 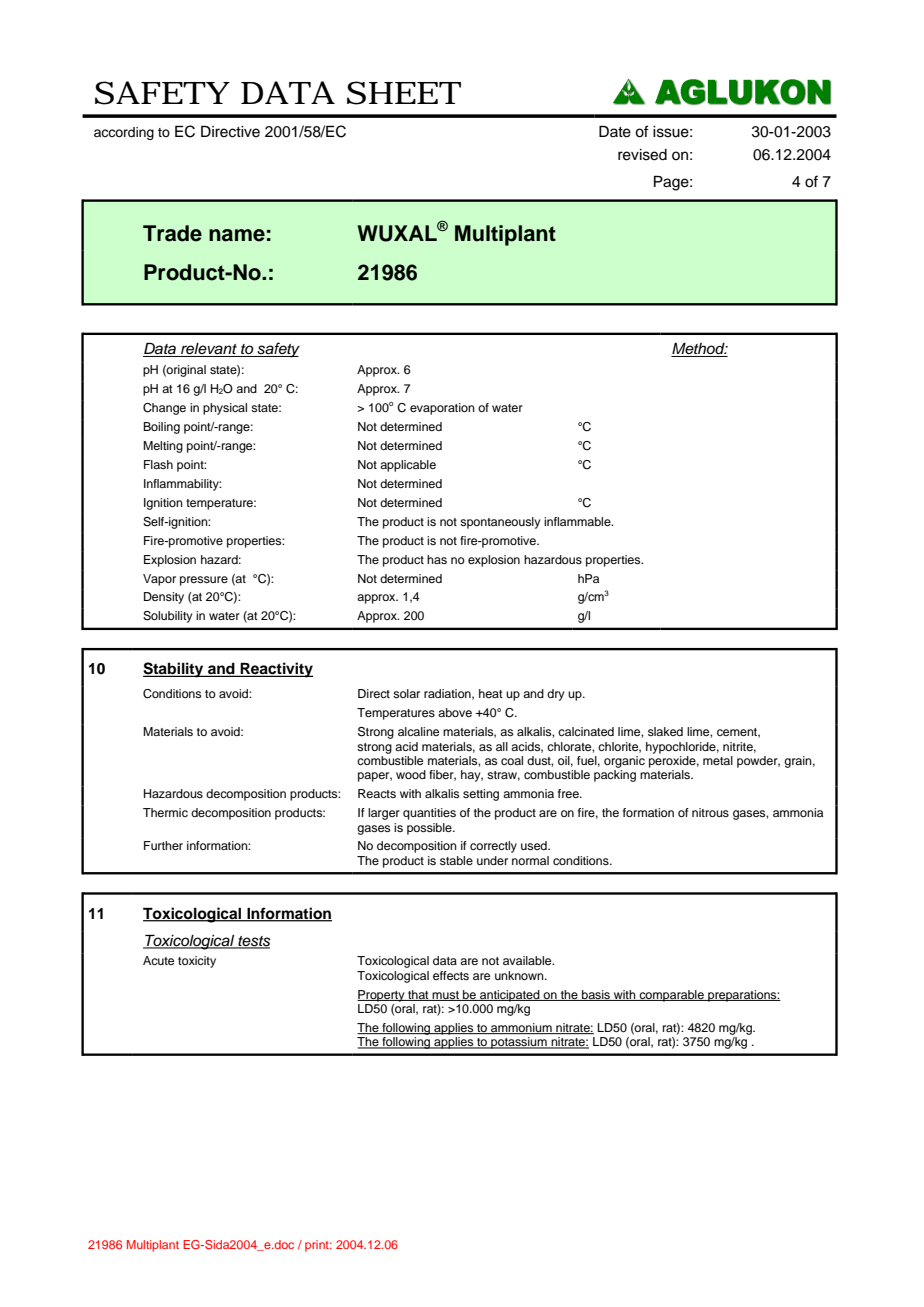 I want to click on according, so click(x=124, y=133).
